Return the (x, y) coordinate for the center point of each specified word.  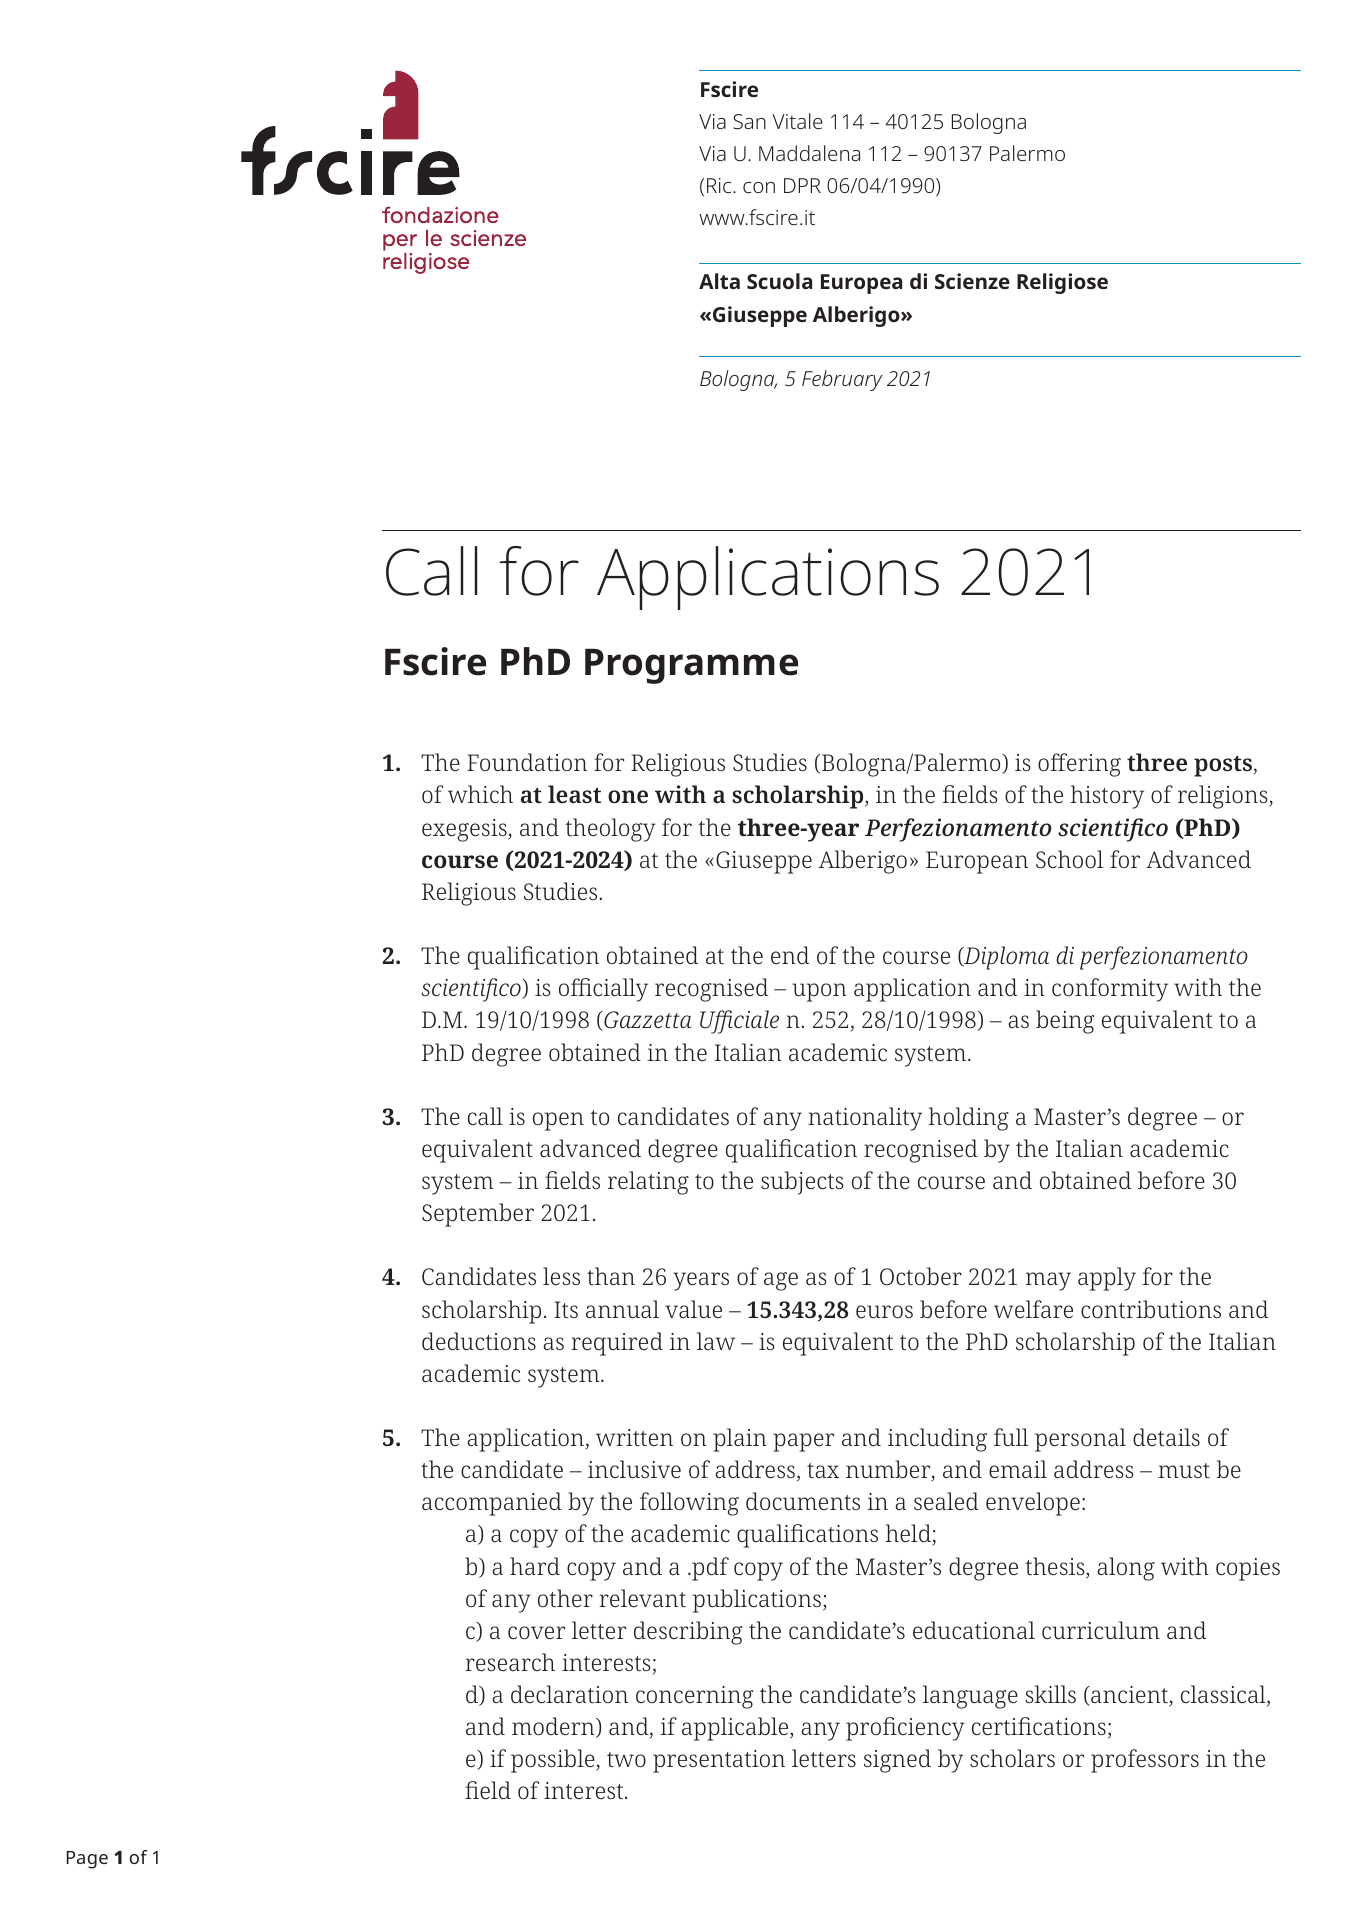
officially (603, 990)
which (480, 794)
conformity (1110, 990)
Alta (719, 281)
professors (1145, 1761)
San (749, 121)
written (634, 1437)
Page (87, 1860)
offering (1079, 765)
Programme (691, 666)
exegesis (465, 830)
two (626, 1759)
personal (1080, 1440)
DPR (802, 185)
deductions (479, 1341)
